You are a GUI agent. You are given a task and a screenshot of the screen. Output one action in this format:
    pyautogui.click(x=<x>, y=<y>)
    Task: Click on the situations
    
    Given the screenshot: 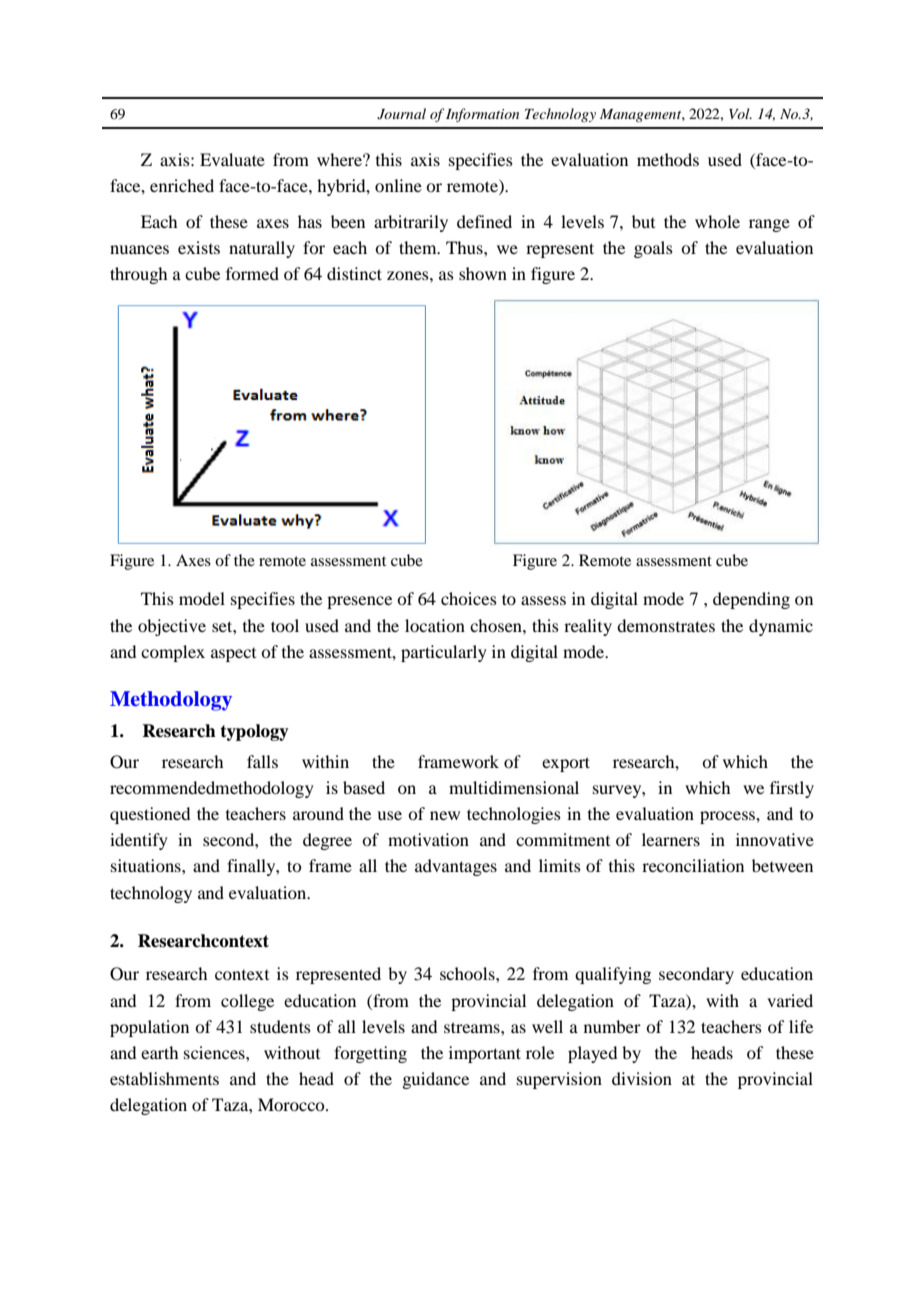 What is the action you would take?
    pyautogui.click(x=147, y=865)
